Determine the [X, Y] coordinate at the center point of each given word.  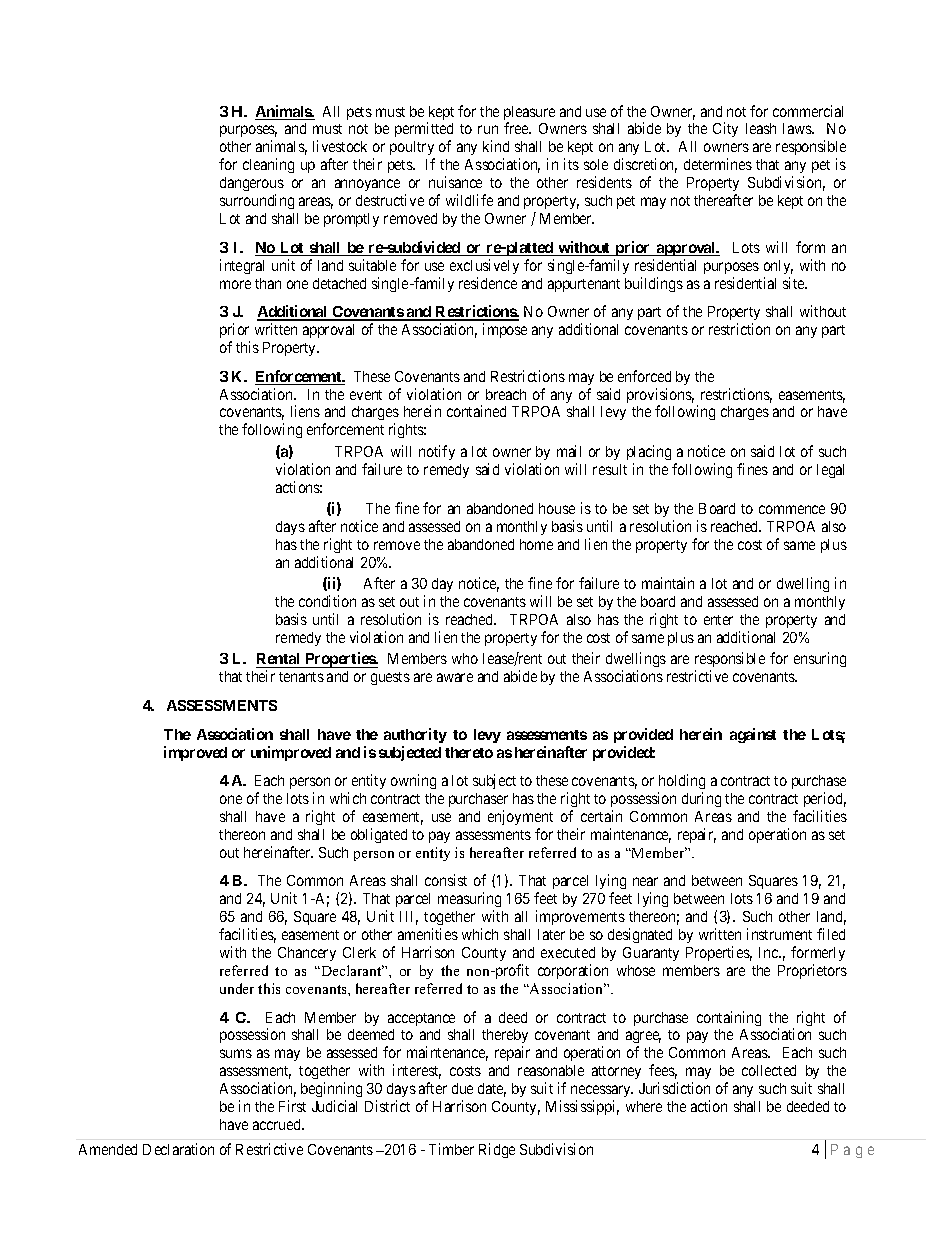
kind [496, 146]
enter [718, 620]
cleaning [268, 165]
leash [761, 128]
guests [390, 678]
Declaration [178, 1149]
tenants [301, 677]
